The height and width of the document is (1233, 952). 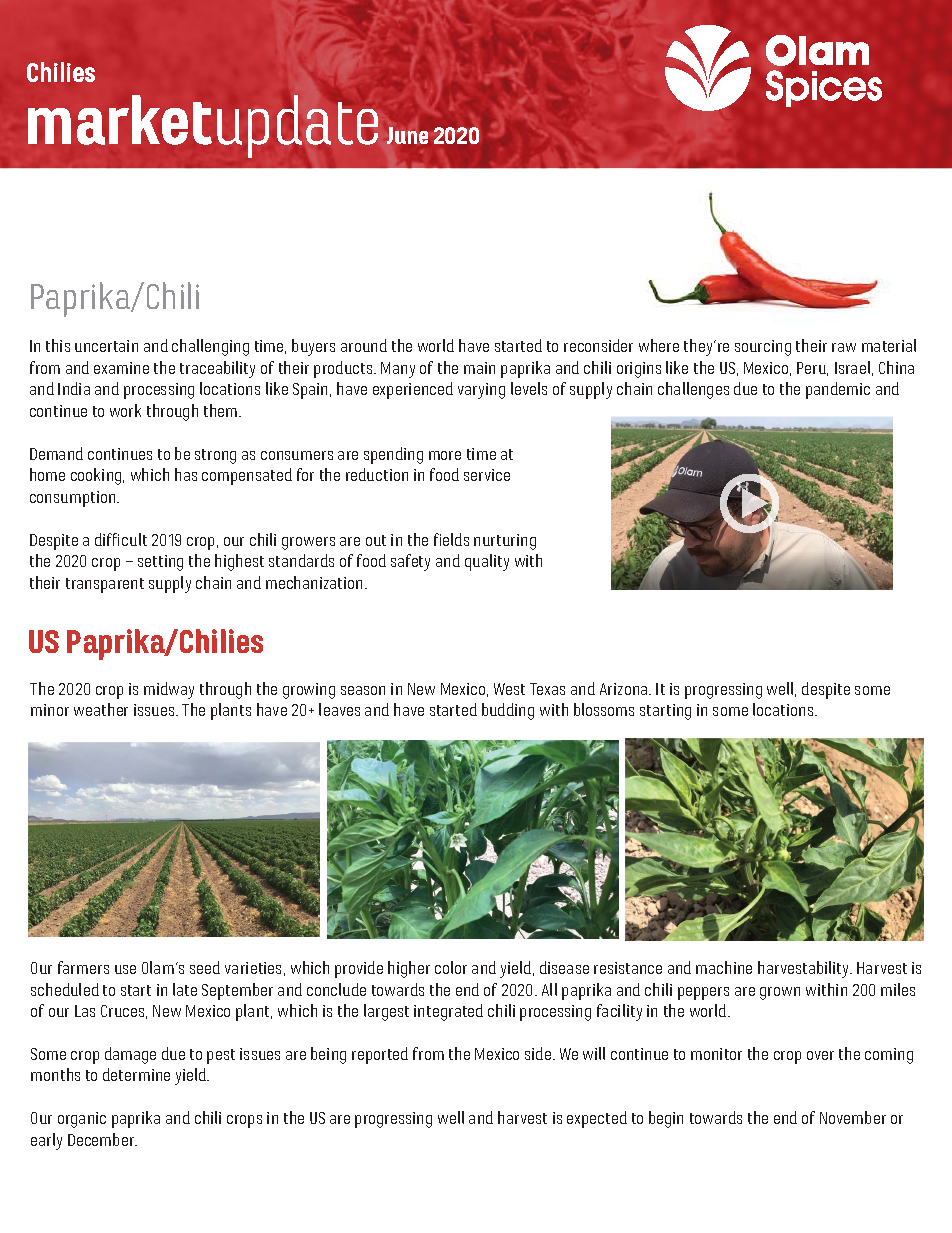 What do you see at coordinates (121, 368) in the document?
I see `examine` at bounding box center [121, 368].
